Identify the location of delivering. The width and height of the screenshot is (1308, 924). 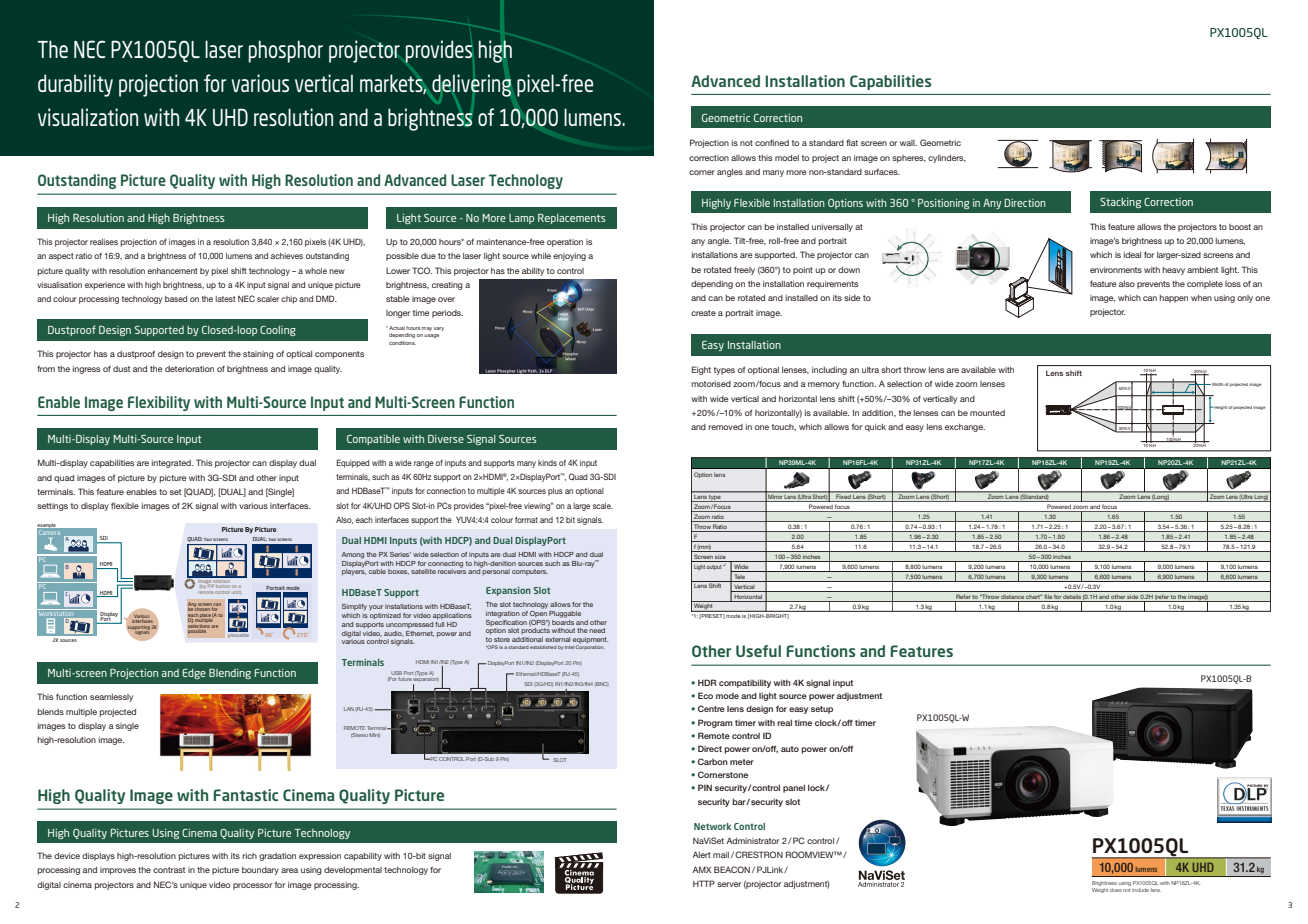
(471, 85).
